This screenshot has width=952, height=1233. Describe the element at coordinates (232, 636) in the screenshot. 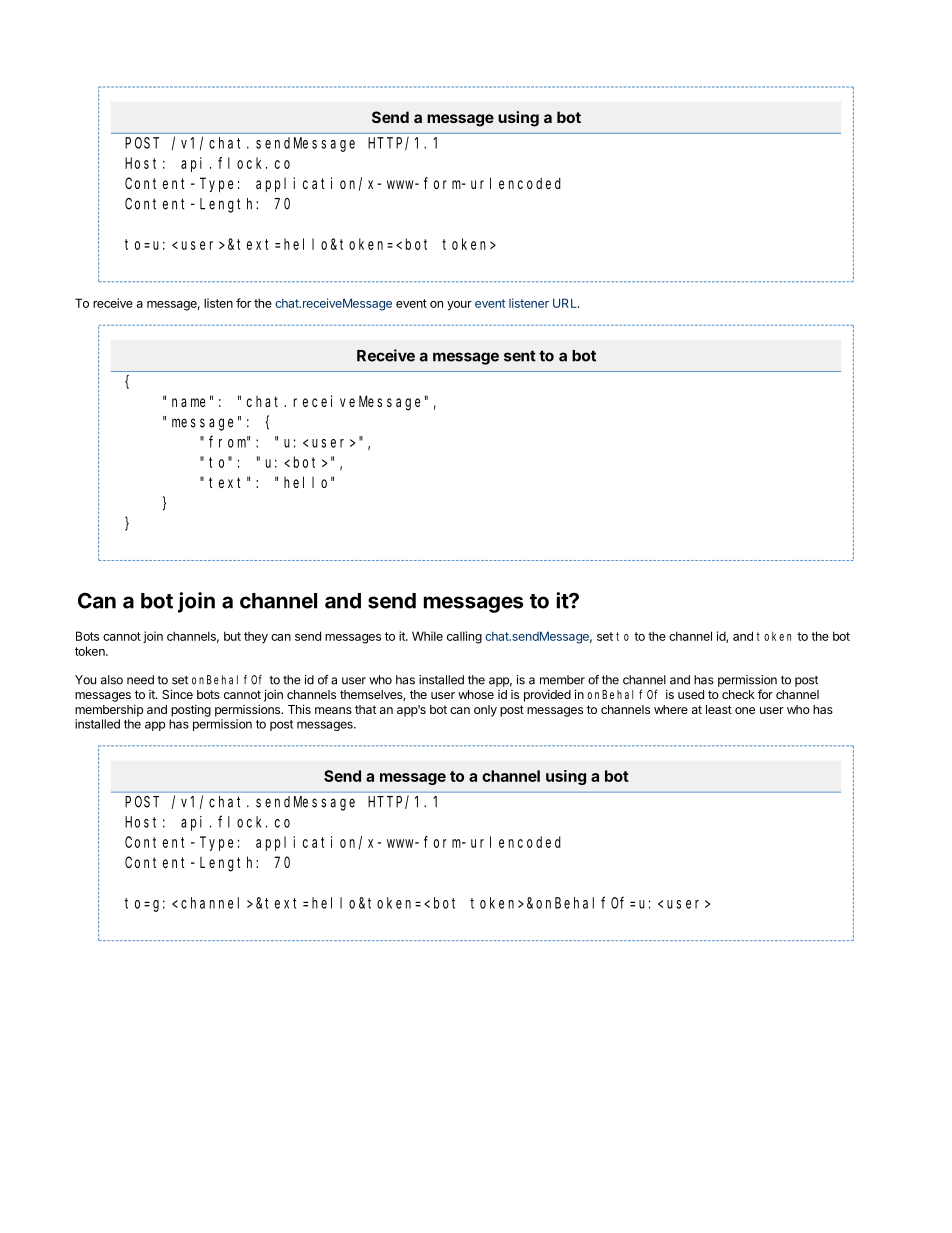

I see `but` at that location.
